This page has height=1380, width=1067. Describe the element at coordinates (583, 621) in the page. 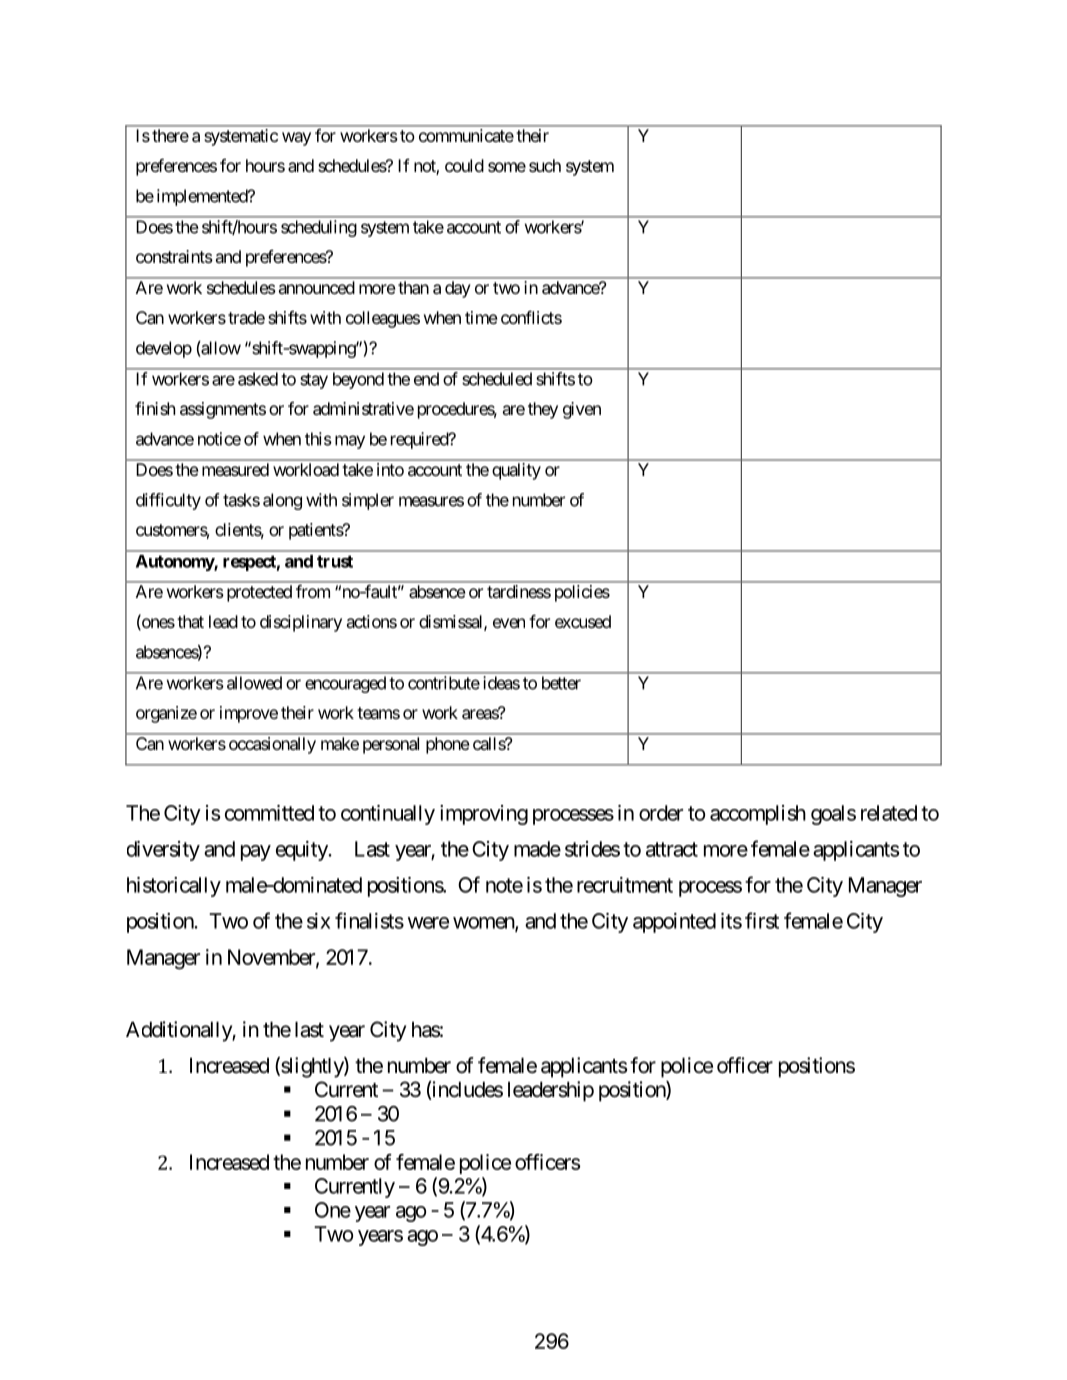

I see `excused` at that location.
